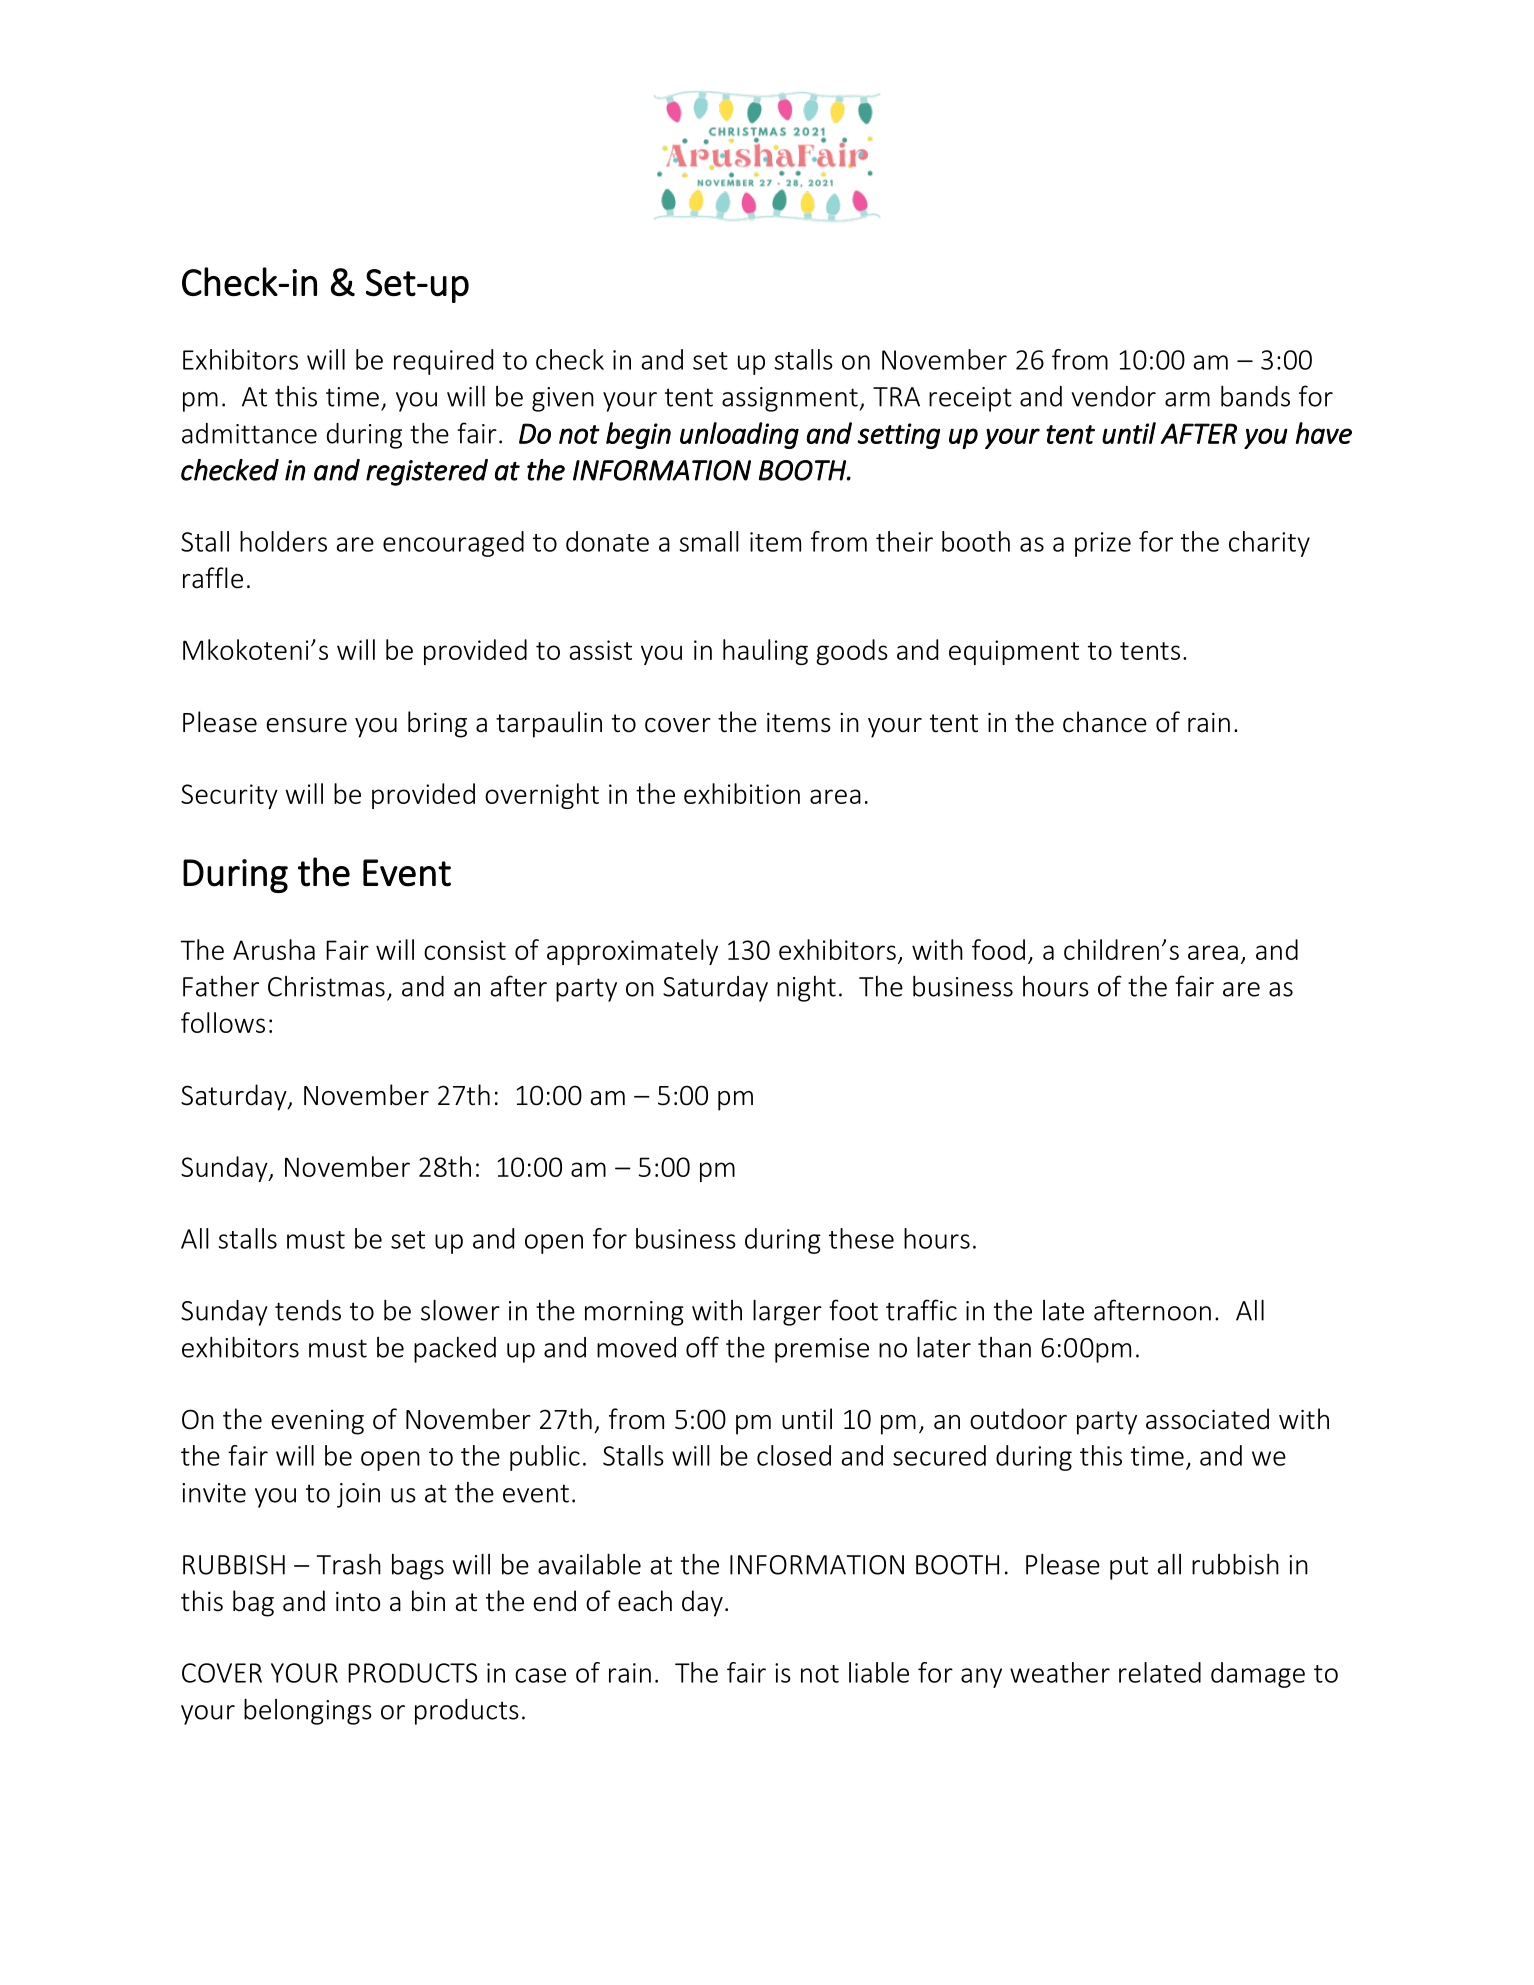  I want to click on belongings, so click(308, 1711).
